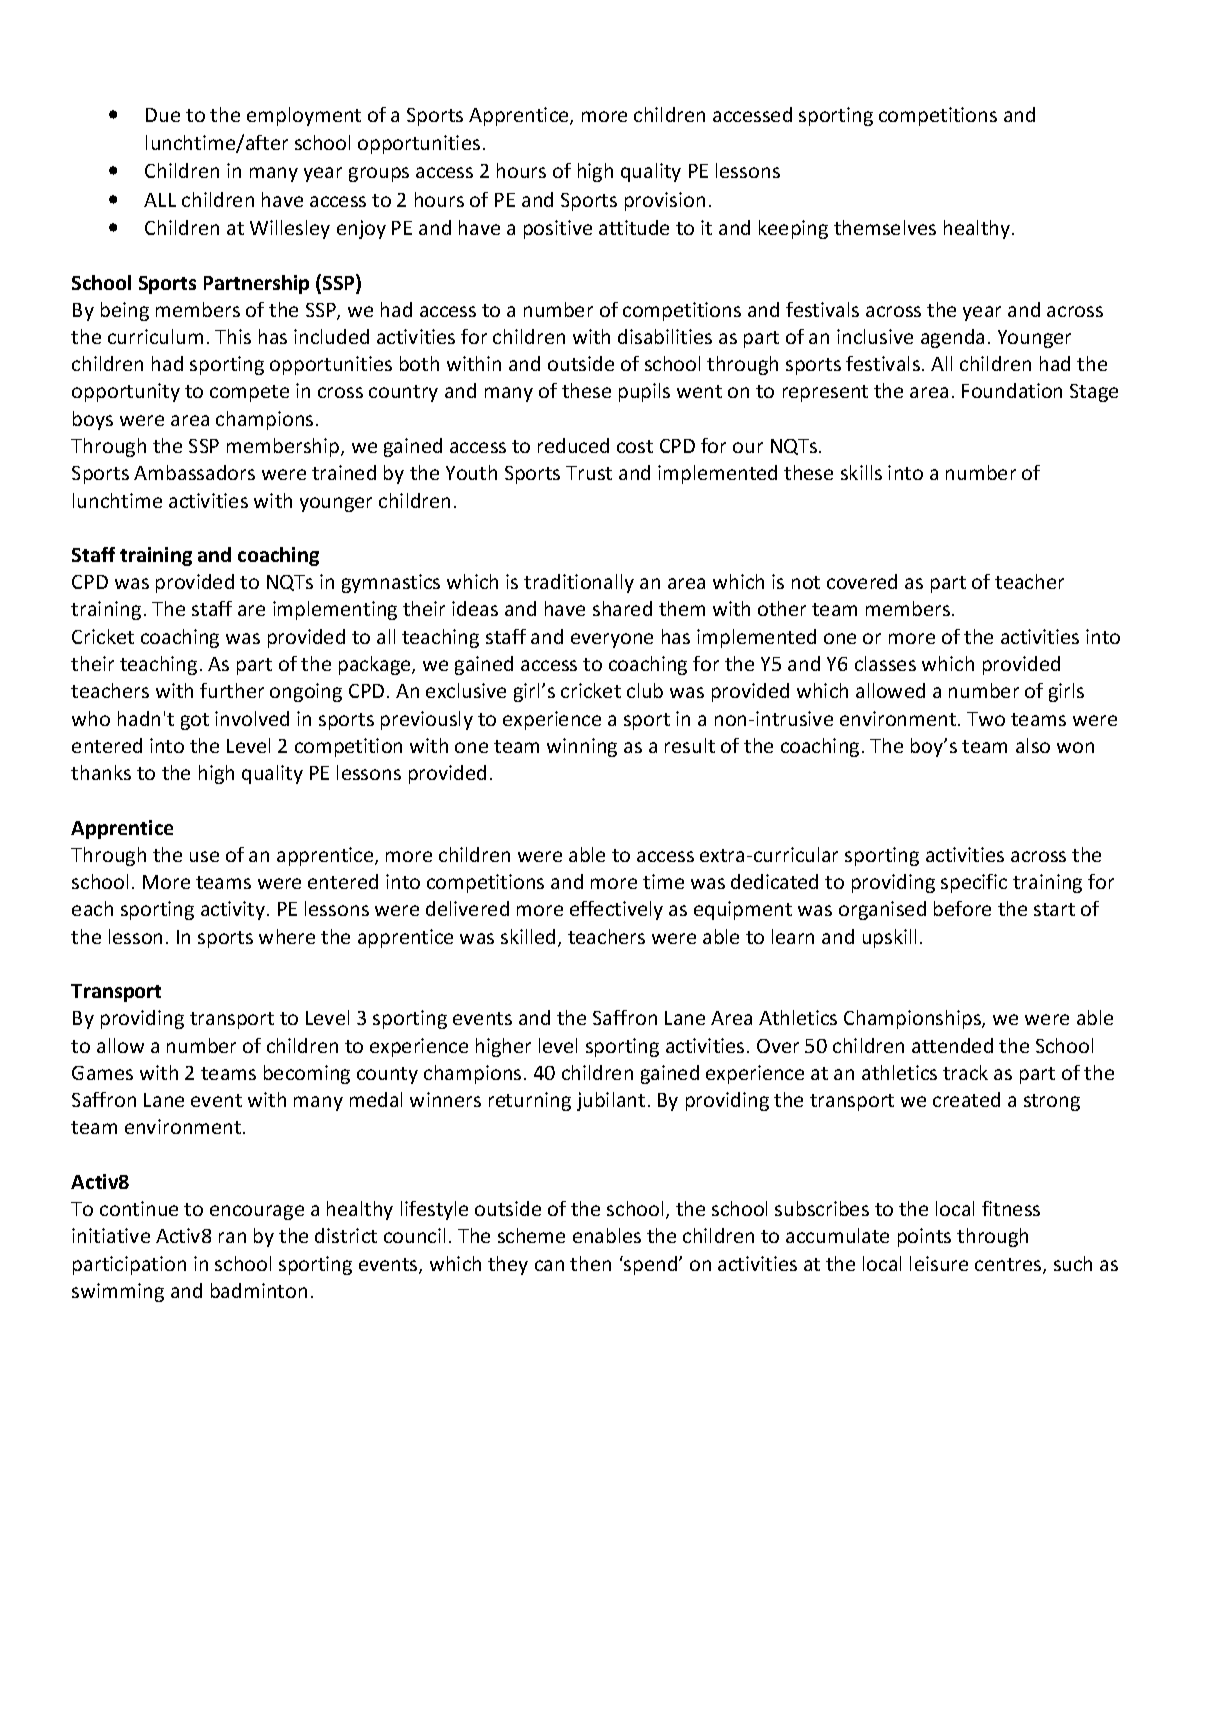 Image resolution: width=1208 pixels, height=1709 pixels. What do you see at coordinates (257, 1212) in the page?
I see `encourage` at bounding box center [257, 1212].
